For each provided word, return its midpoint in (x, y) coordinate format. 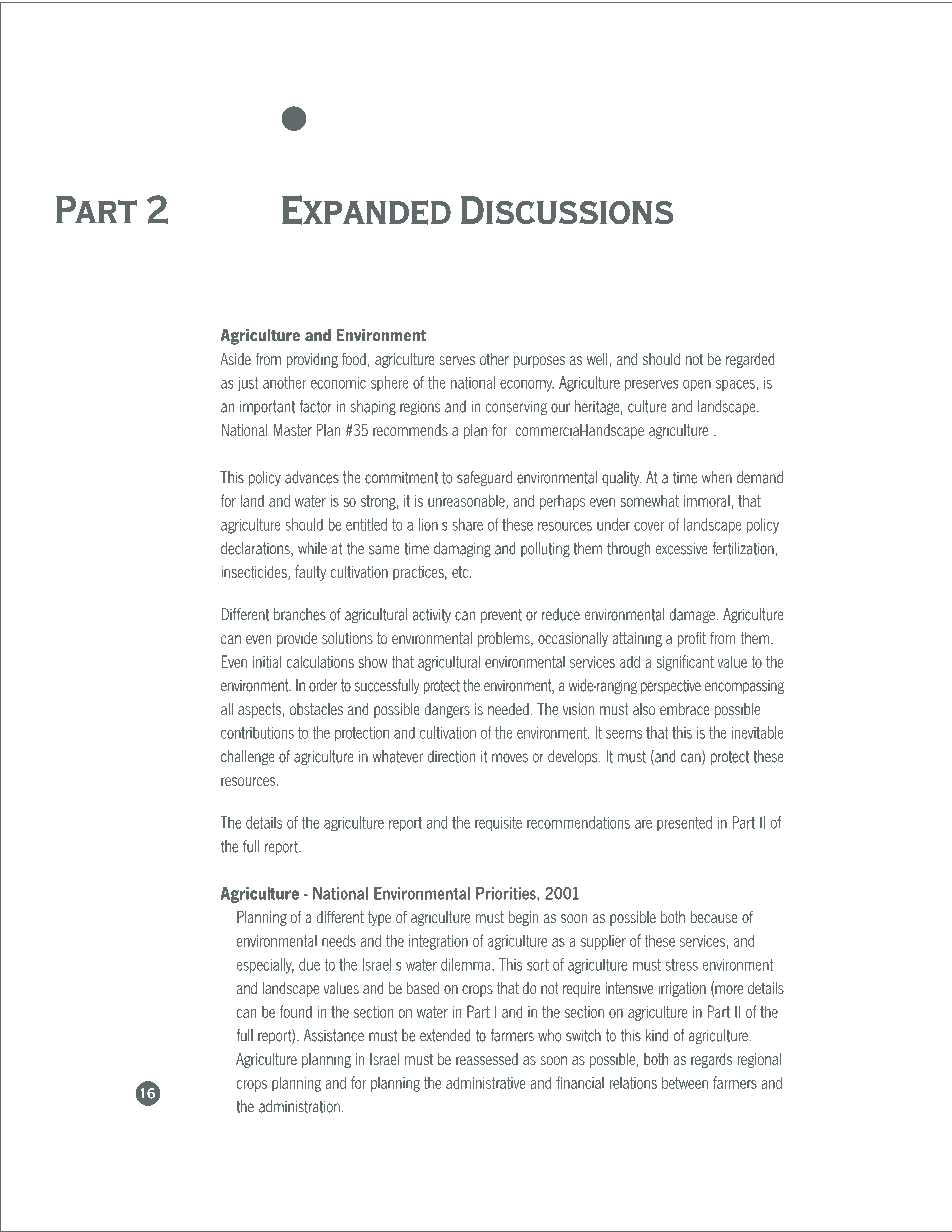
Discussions (567, 210)
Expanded (366, 210)
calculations (320, 661)
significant (685, 663)
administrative (486, 1082)
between (685, 1082)
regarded (750, 360)
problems (505, 639)
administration (299, 1106)
